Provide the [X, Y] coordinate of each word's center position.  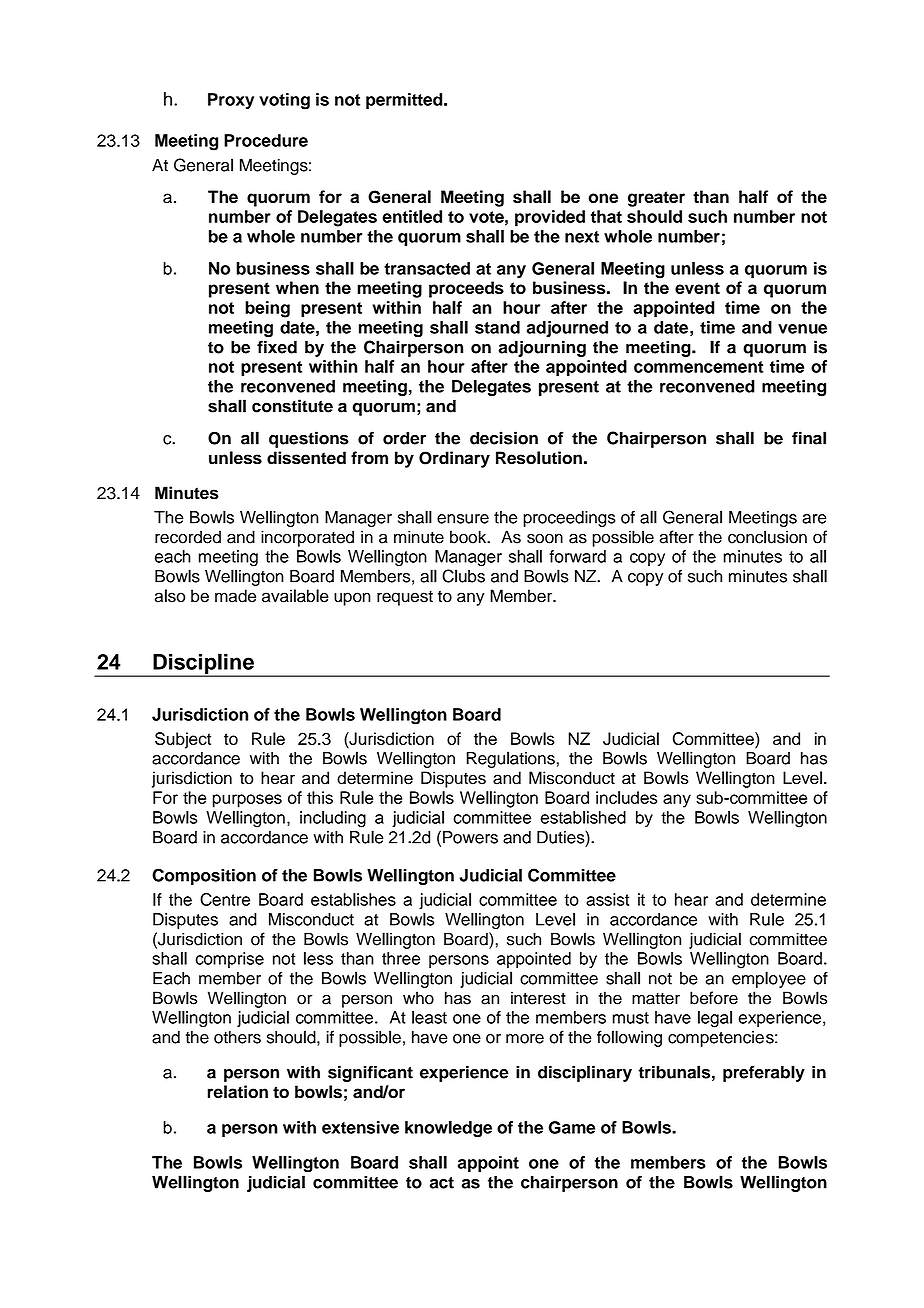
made [235, 596]
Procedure [266, 140]
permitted [405, 101]
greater [656, 199]
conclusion [767, 537]
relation [238, 1092]
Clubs [463, 576]
